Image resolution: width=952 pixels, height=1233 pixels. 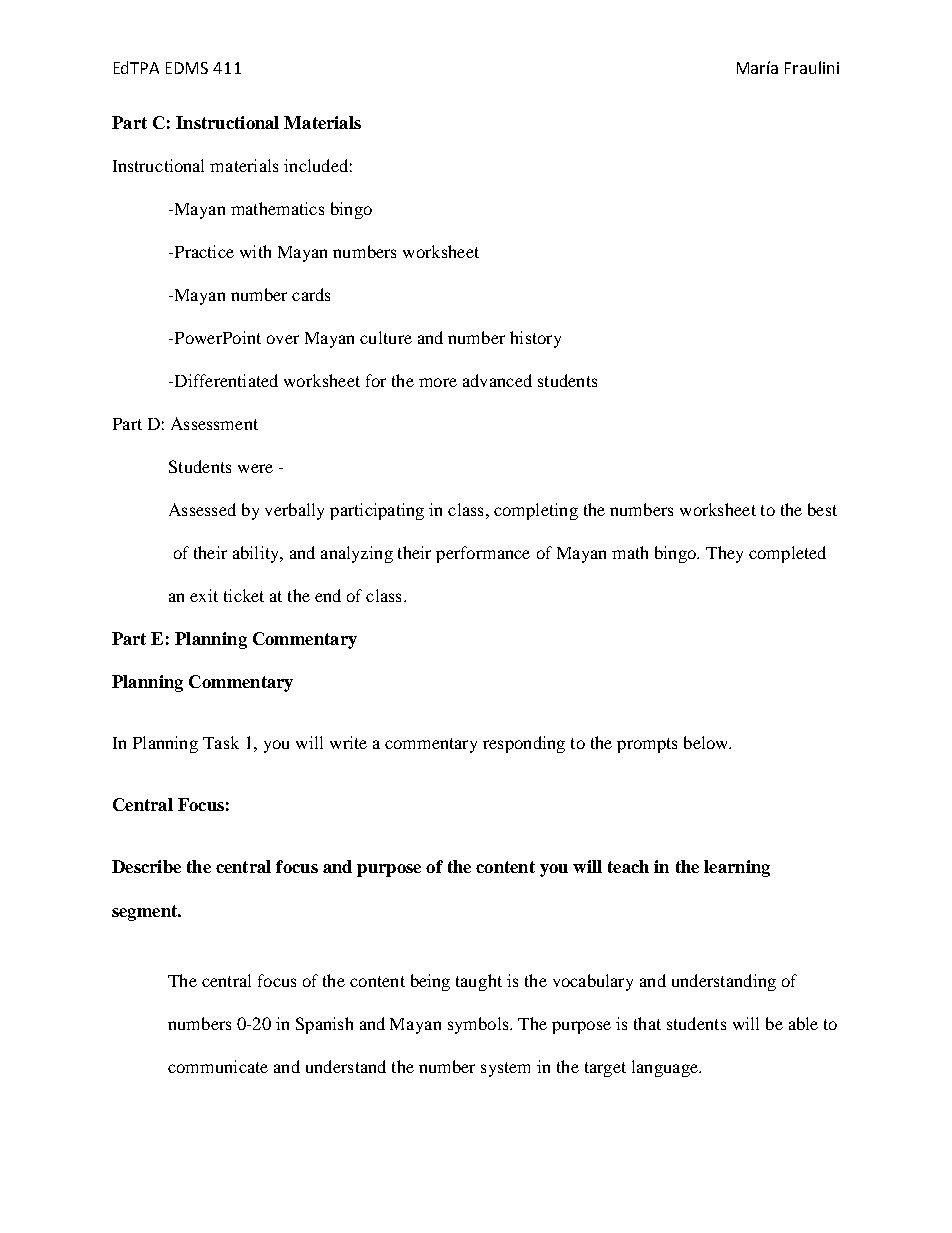 I want to click on able, so click(x=803, y=1023).
